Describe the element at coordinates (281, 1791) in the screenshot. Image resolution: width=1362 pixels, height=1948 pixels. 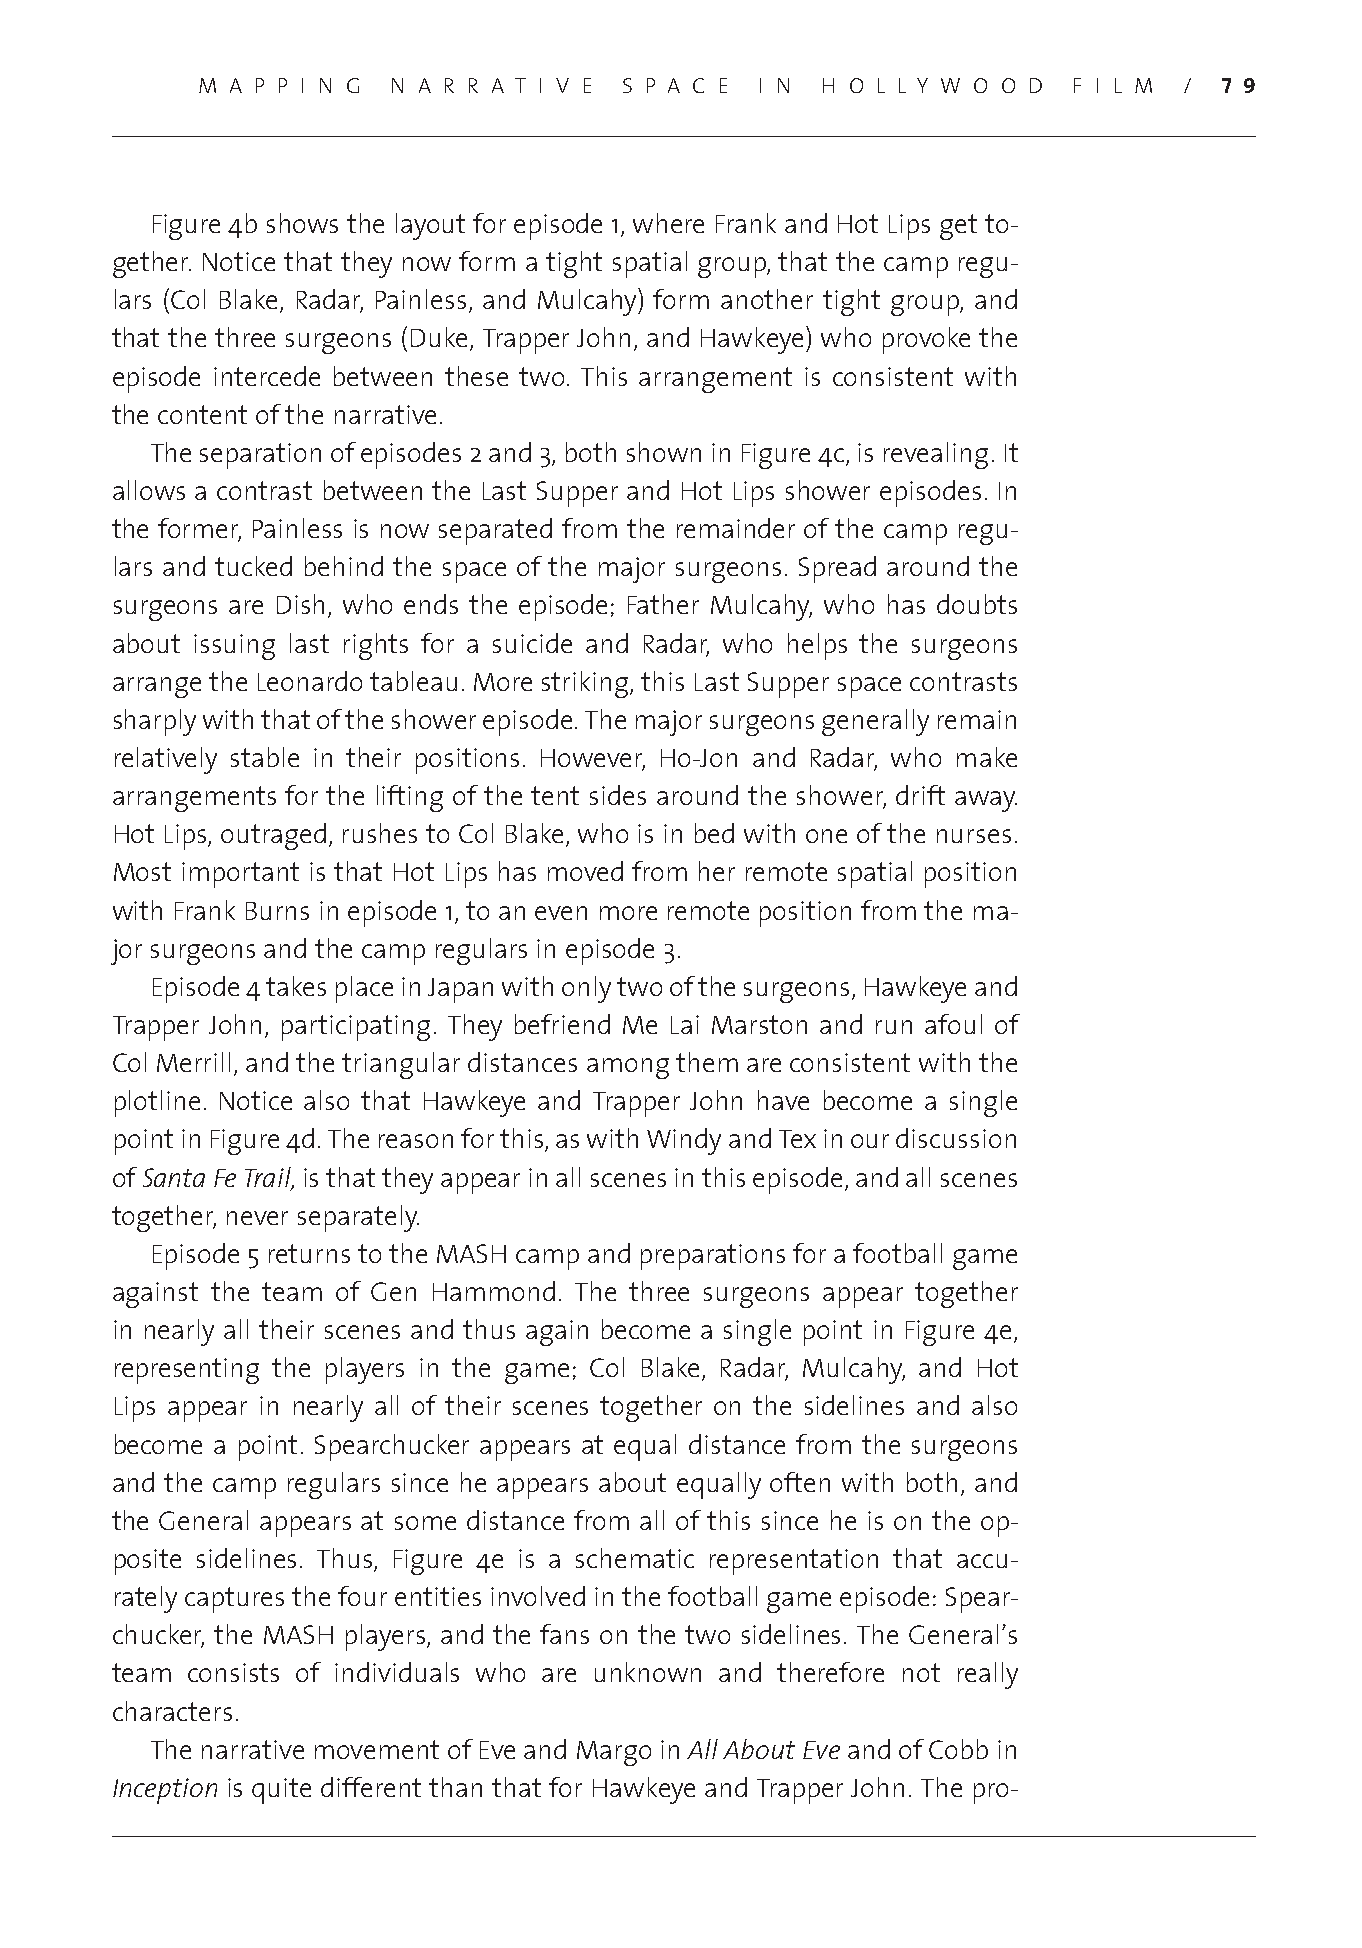
I see `quite` at that location.
